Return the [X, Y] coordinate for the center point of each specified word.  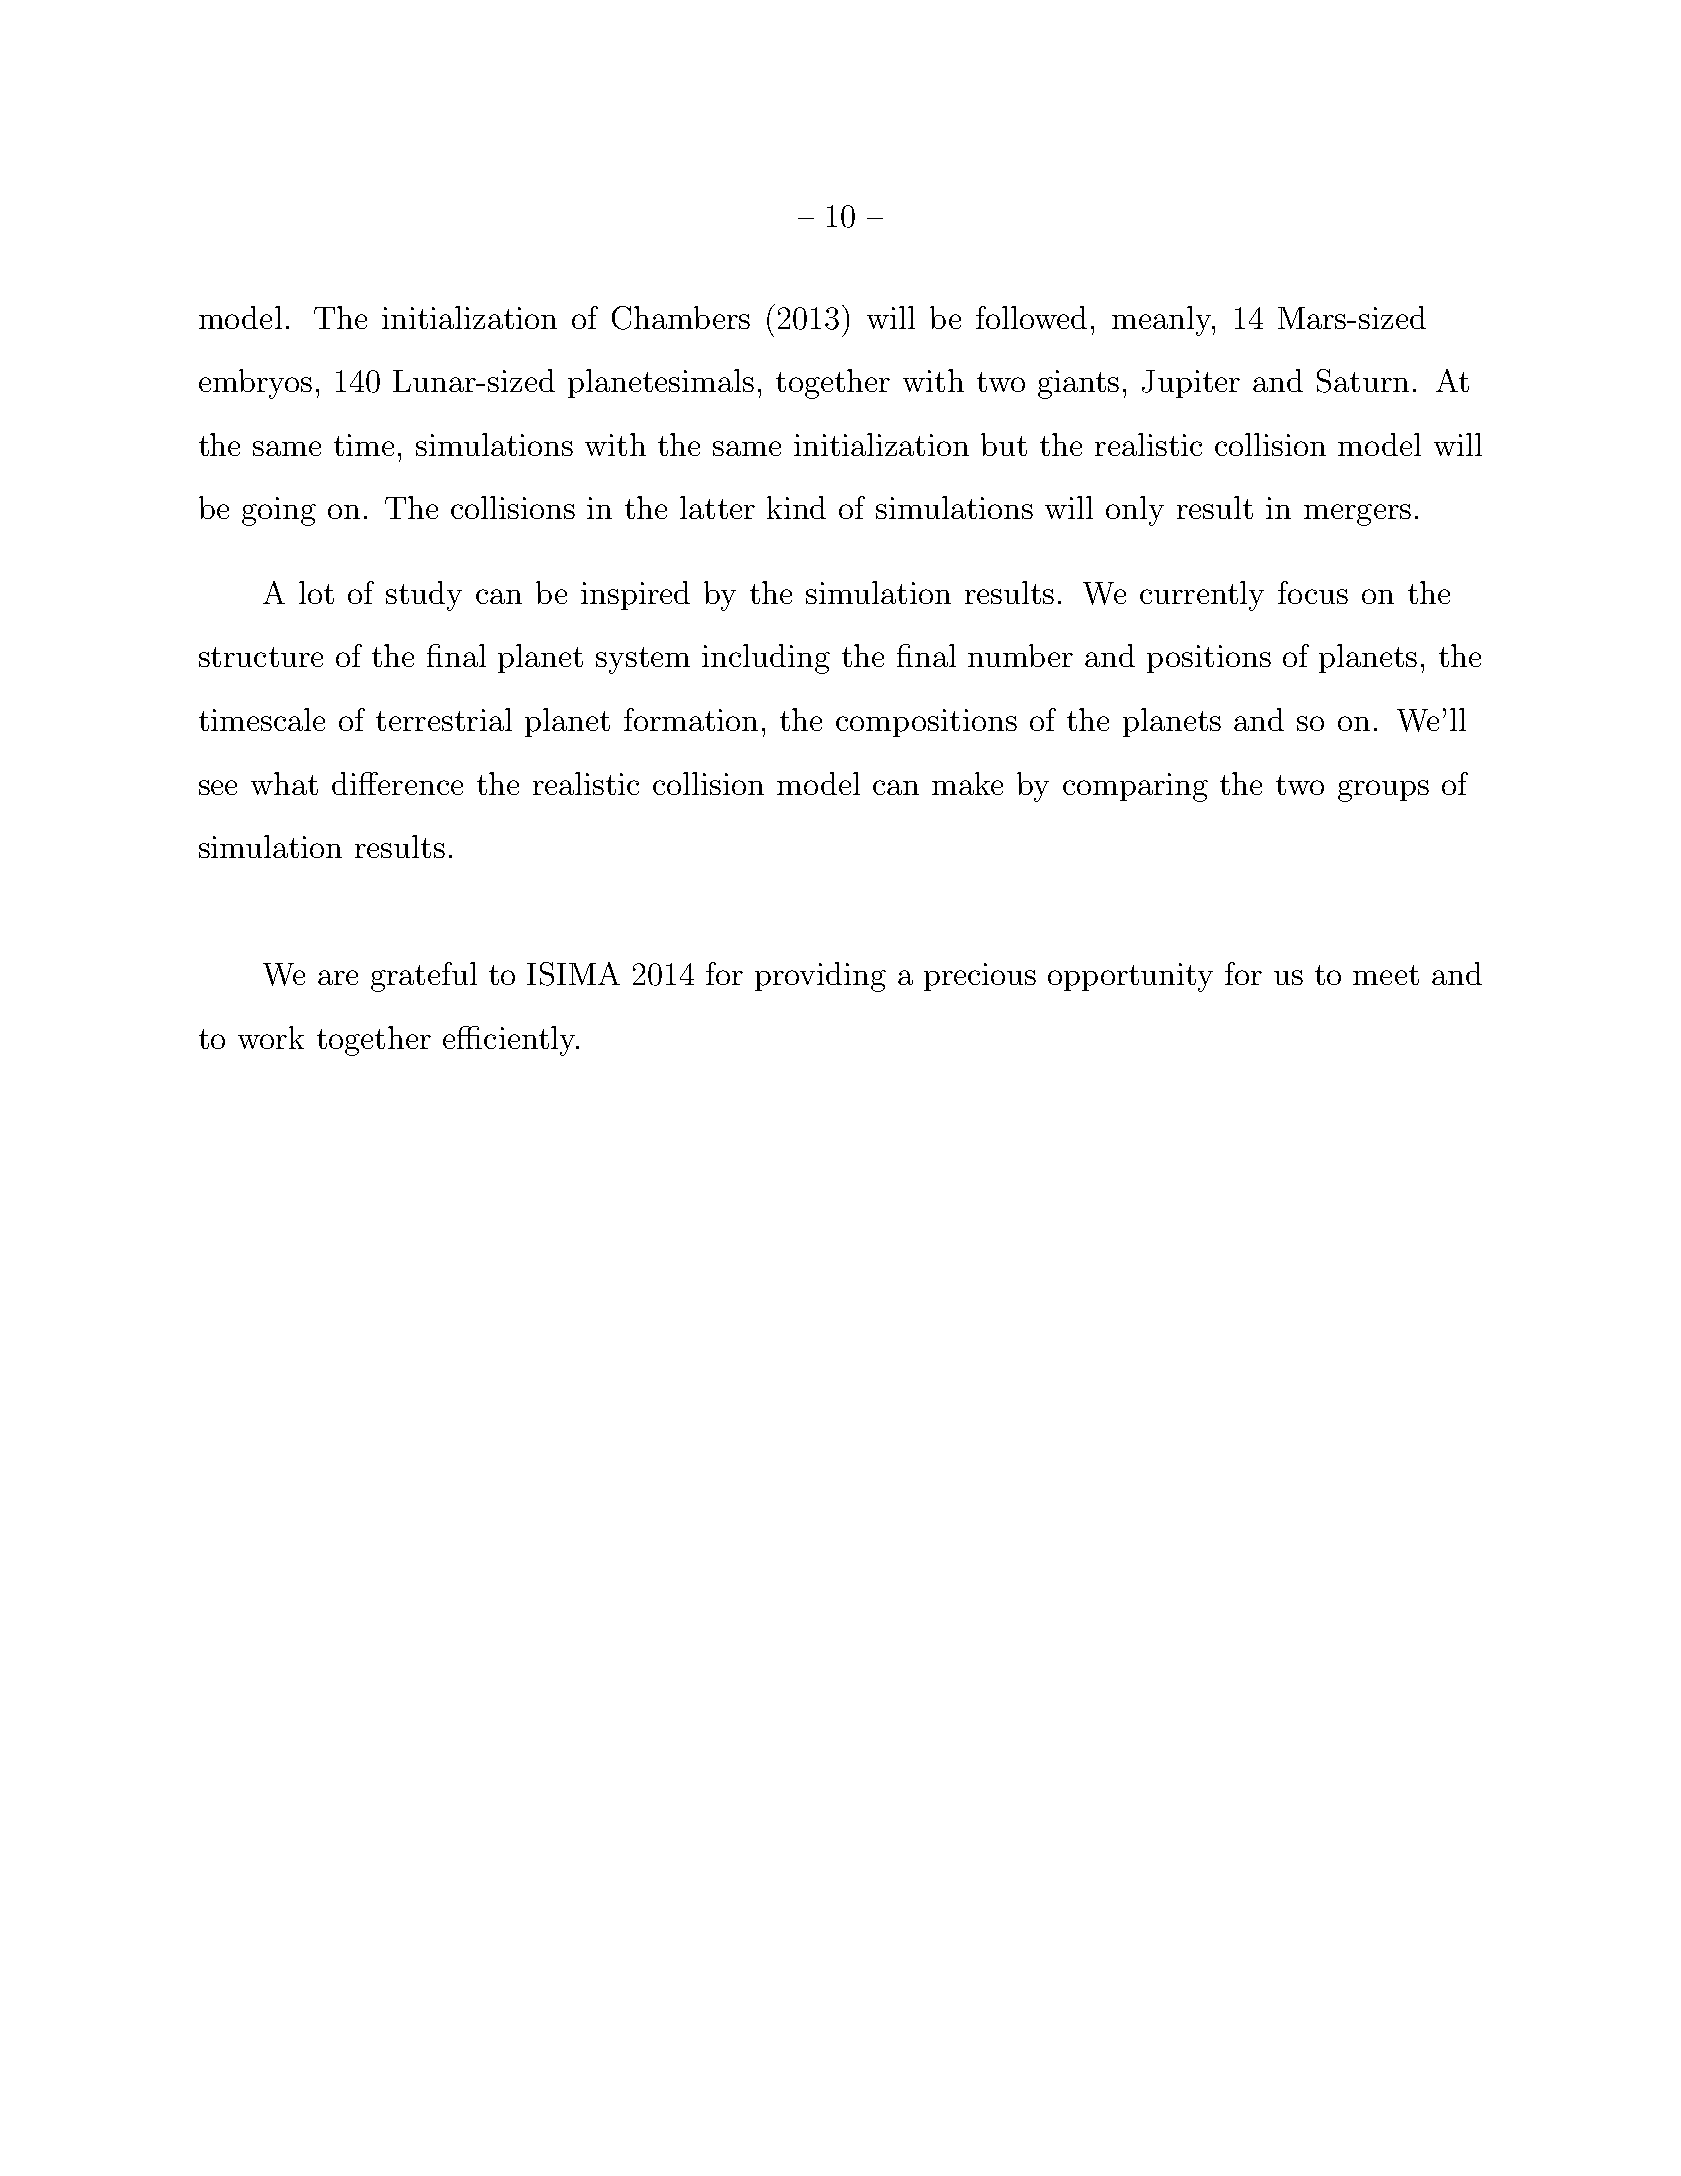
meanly [1163, 321]
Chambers [681, 318]
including [766, 659]
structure [261, 657]
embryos [255, 384]
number [1020, 655]
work [271, 1037]
